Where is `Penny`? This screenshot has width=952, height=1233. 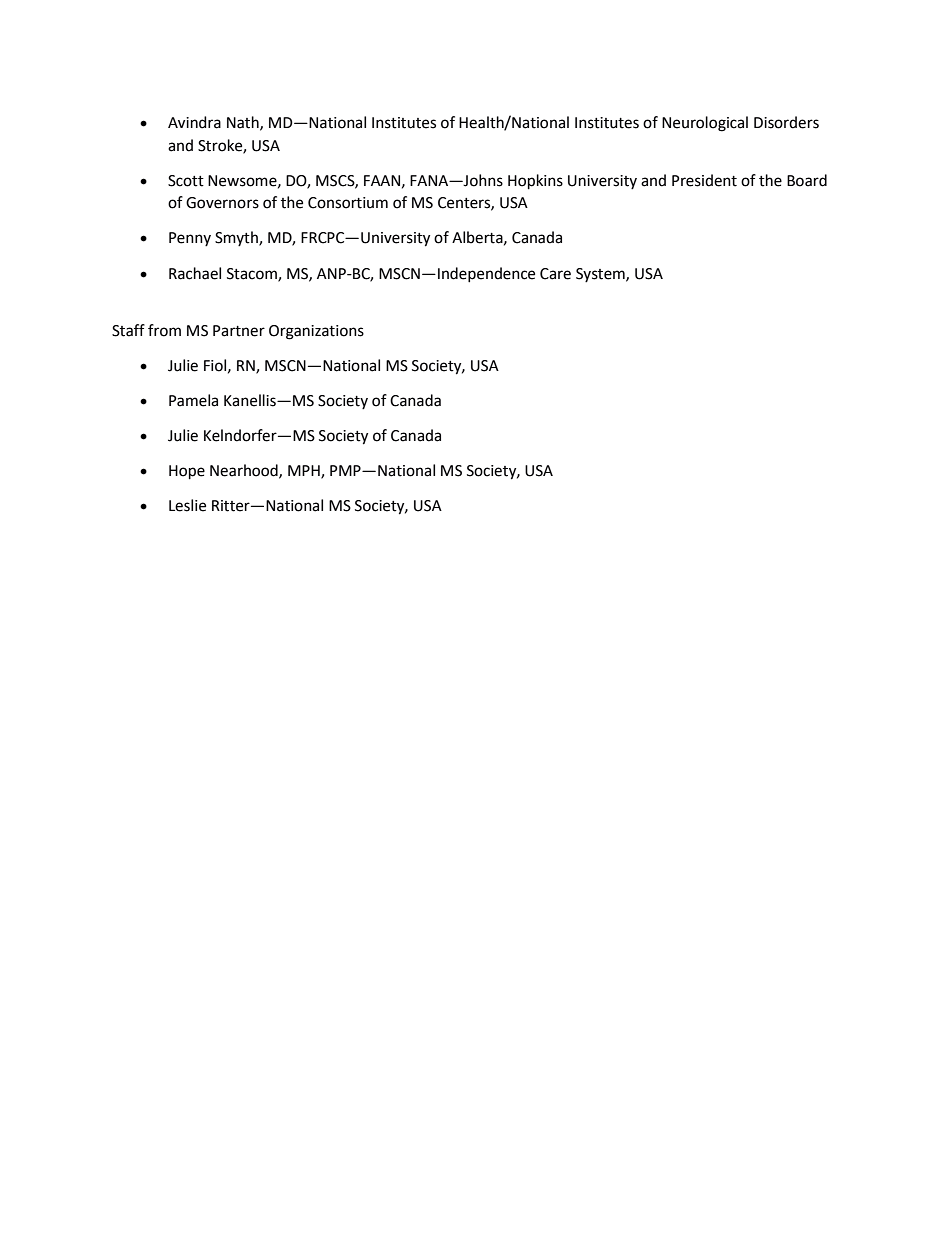
Penny is located at coordinates (190, 239).
